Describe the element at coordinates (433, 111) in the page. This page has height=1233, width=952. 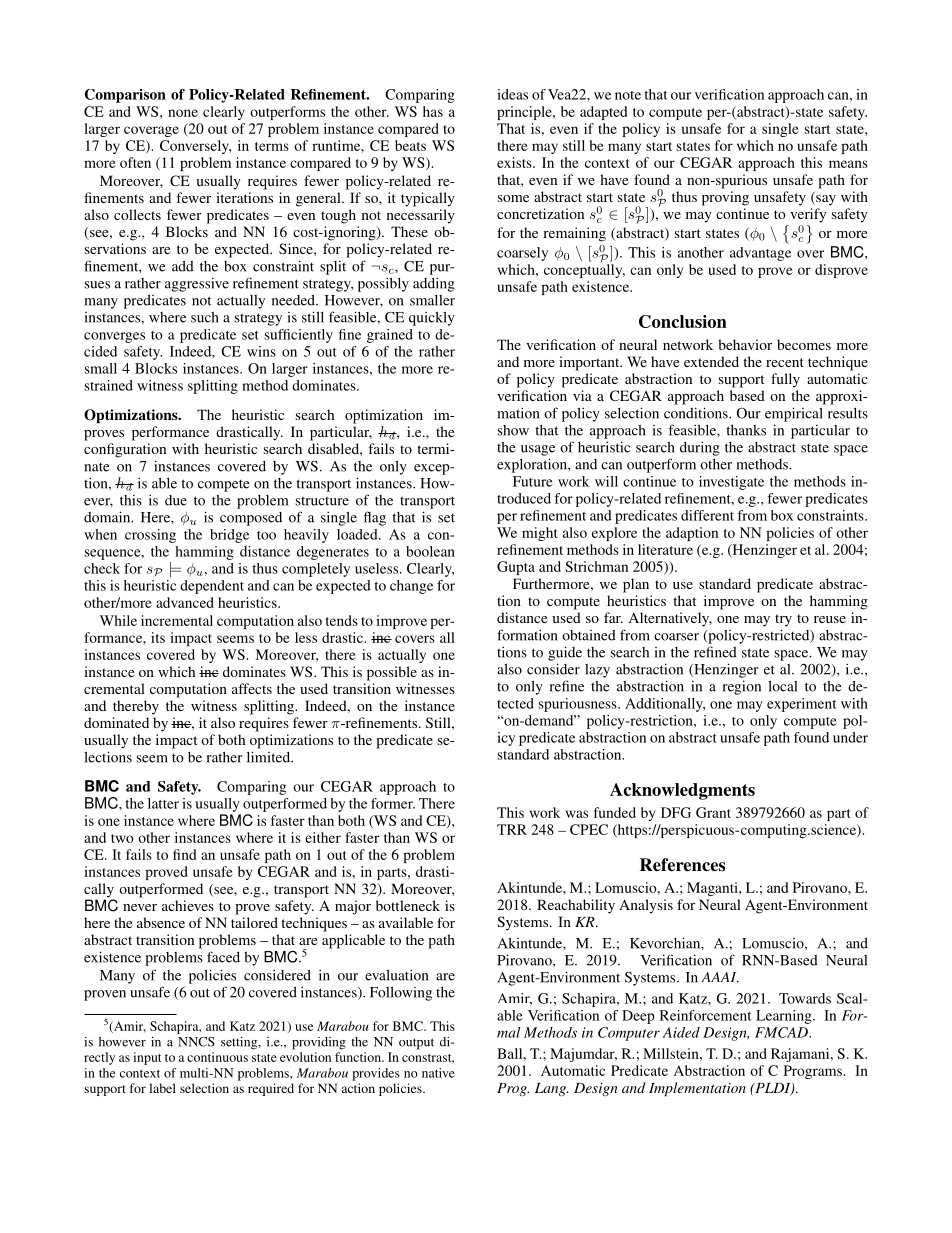
I see `has` at that location.
